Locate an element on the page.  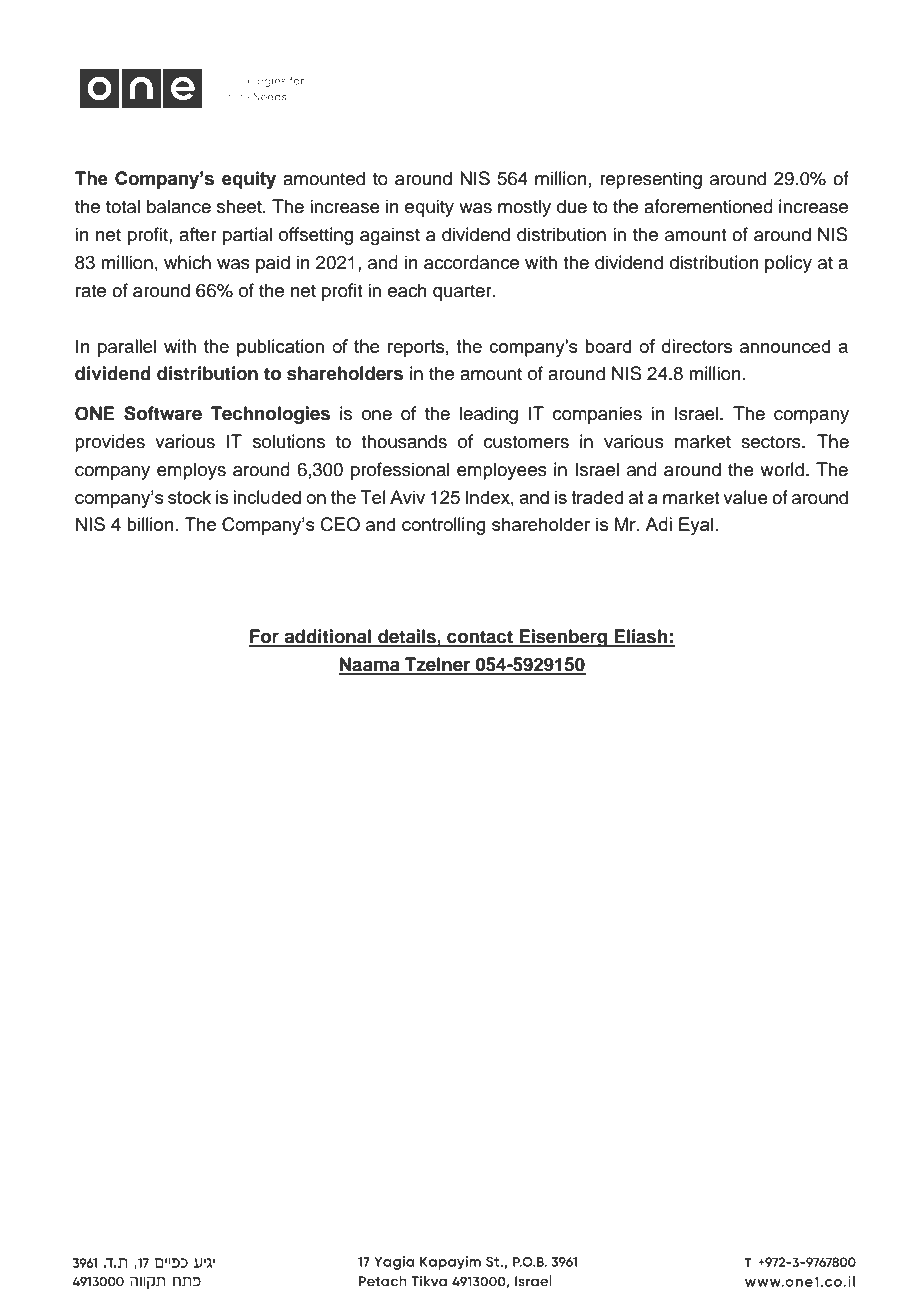
additional is located at coordinates (328, 637).
